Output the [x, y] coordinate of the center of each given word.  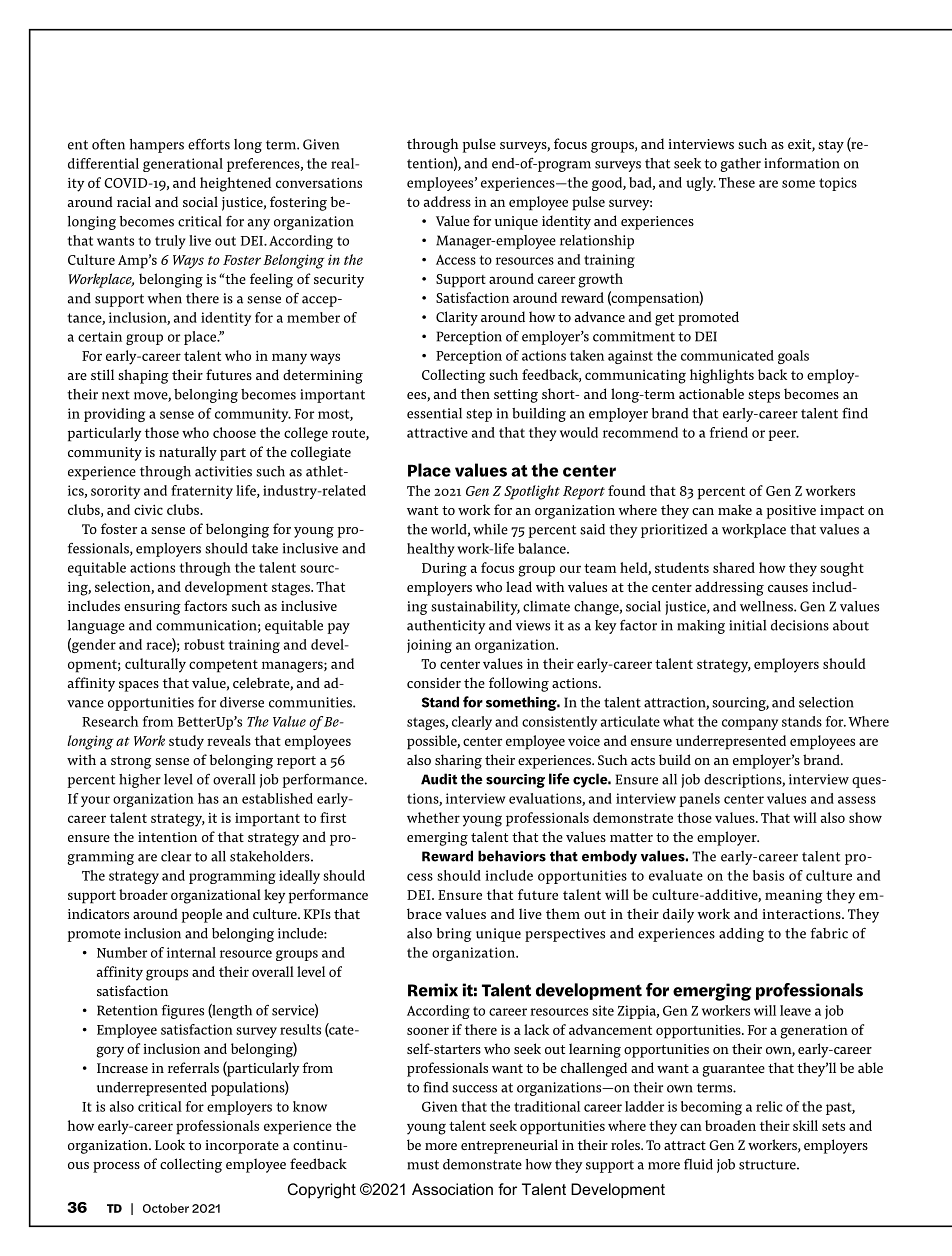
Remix [433, 990]
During [444, 570]
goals [793, 357]
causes [788, 588]
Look [170, 1144]
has [208, 798]
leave [795, 1010]
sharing [458, 761]
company [750, 724]
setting [516, 396]
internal [191, 952]
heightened [235, 184]
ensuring [152, 608]
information [802, 163]
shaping [143, 376]
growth [600, 280]
